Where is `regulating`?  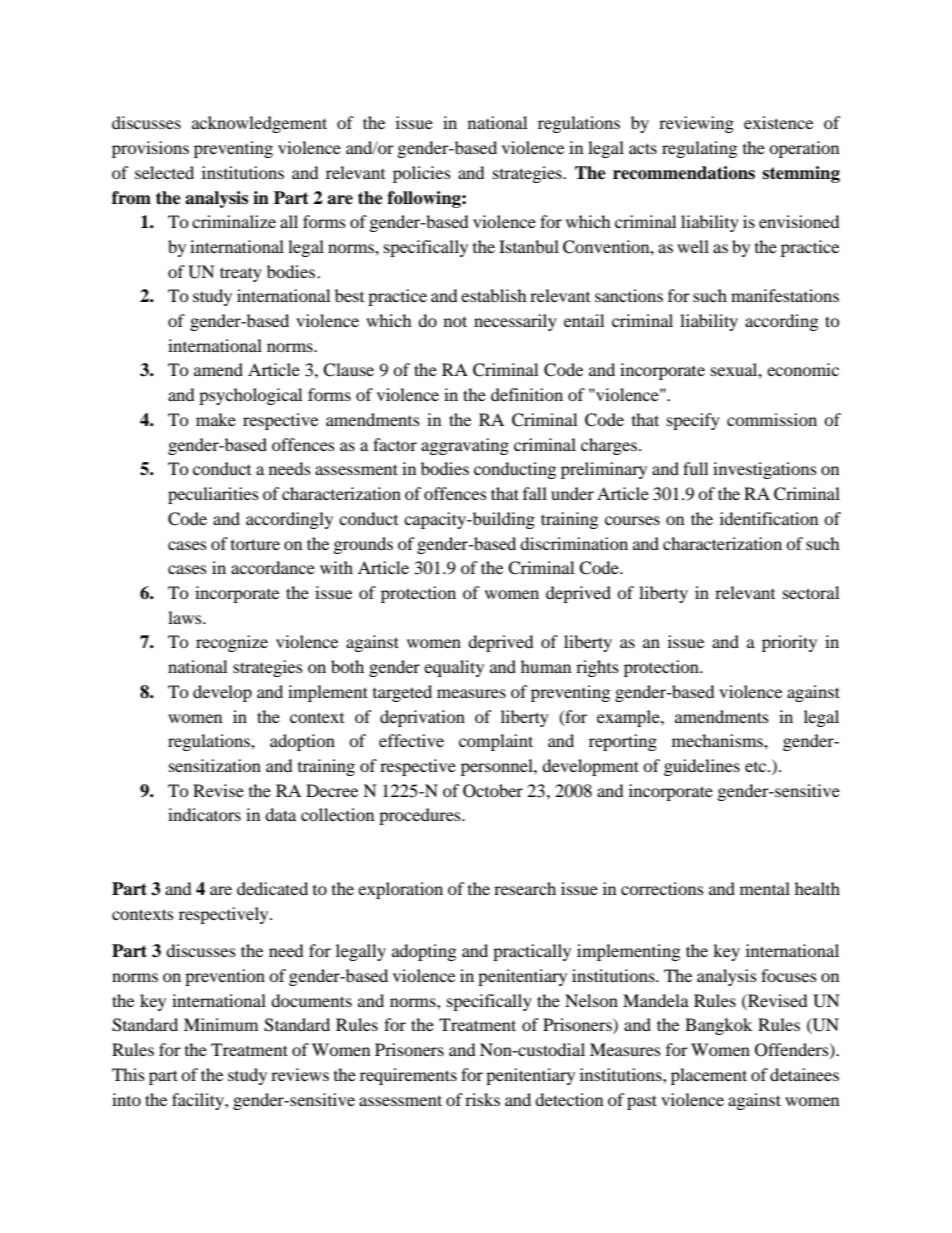 regulating is located at coordinates (699, 149).
